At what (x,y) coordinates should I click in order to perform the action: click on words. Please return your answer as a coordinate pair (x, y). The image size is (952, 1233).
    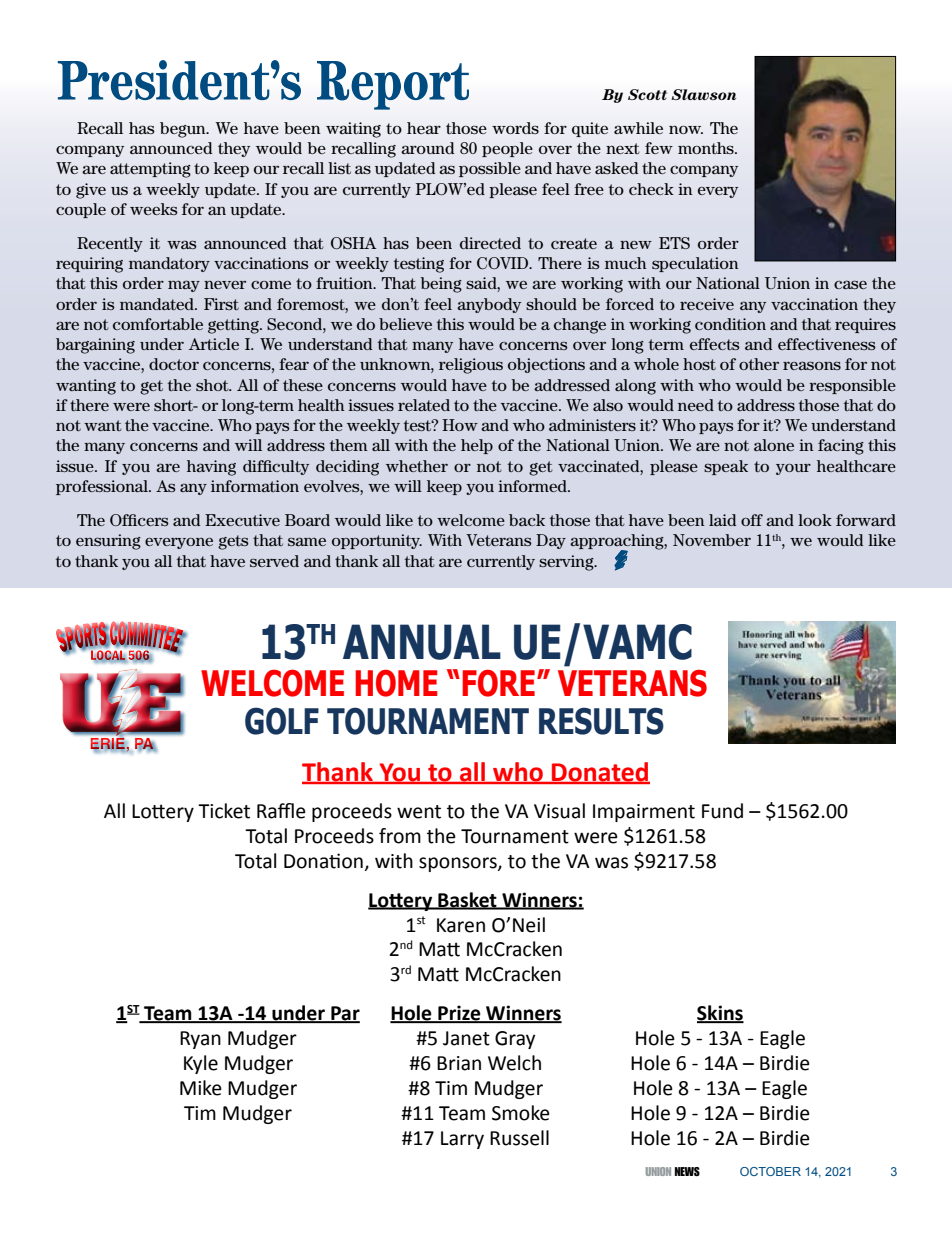
    Looking at the image, I should click on (515, 128).
